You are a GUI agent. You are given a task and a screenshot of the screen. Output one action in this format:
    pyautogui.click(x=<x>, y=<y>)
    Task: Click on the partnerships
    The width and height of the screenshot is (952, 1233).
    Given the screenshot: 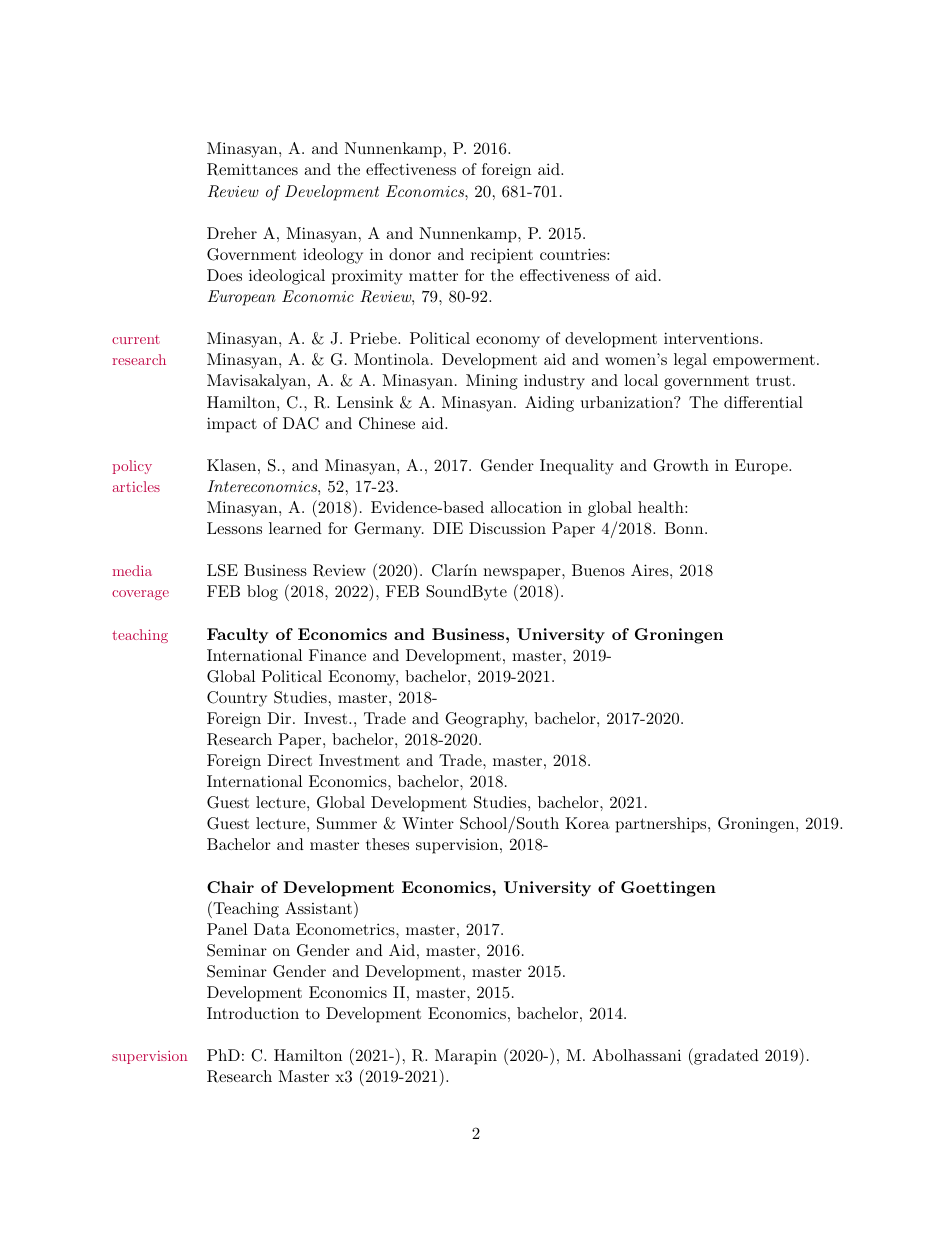 What is the action you would take?
    pyautogui.click(x=661, y=825)
